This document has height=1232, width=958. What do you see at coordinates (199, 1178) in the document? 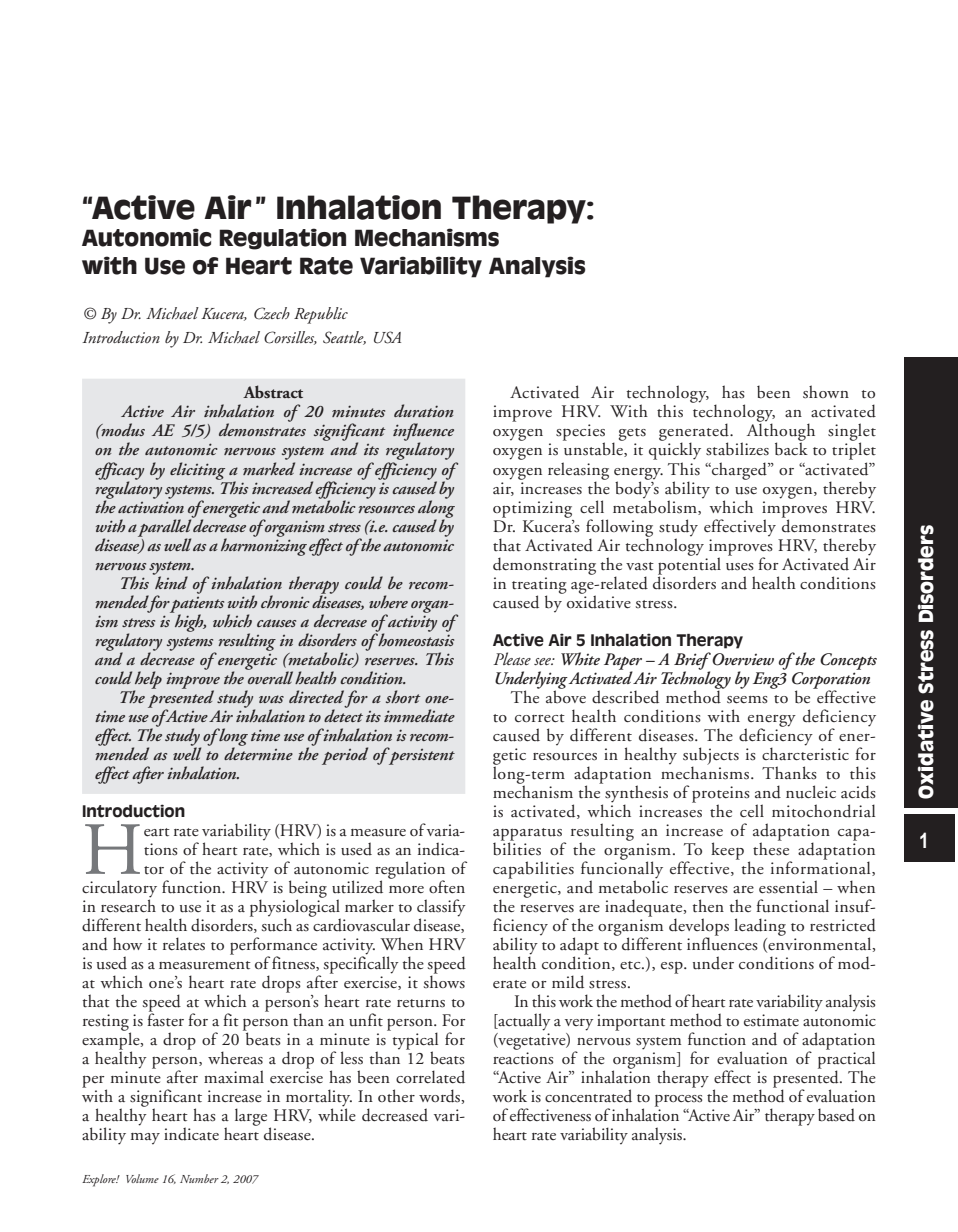
I see `Number` at bounding box center [199, 1178].
